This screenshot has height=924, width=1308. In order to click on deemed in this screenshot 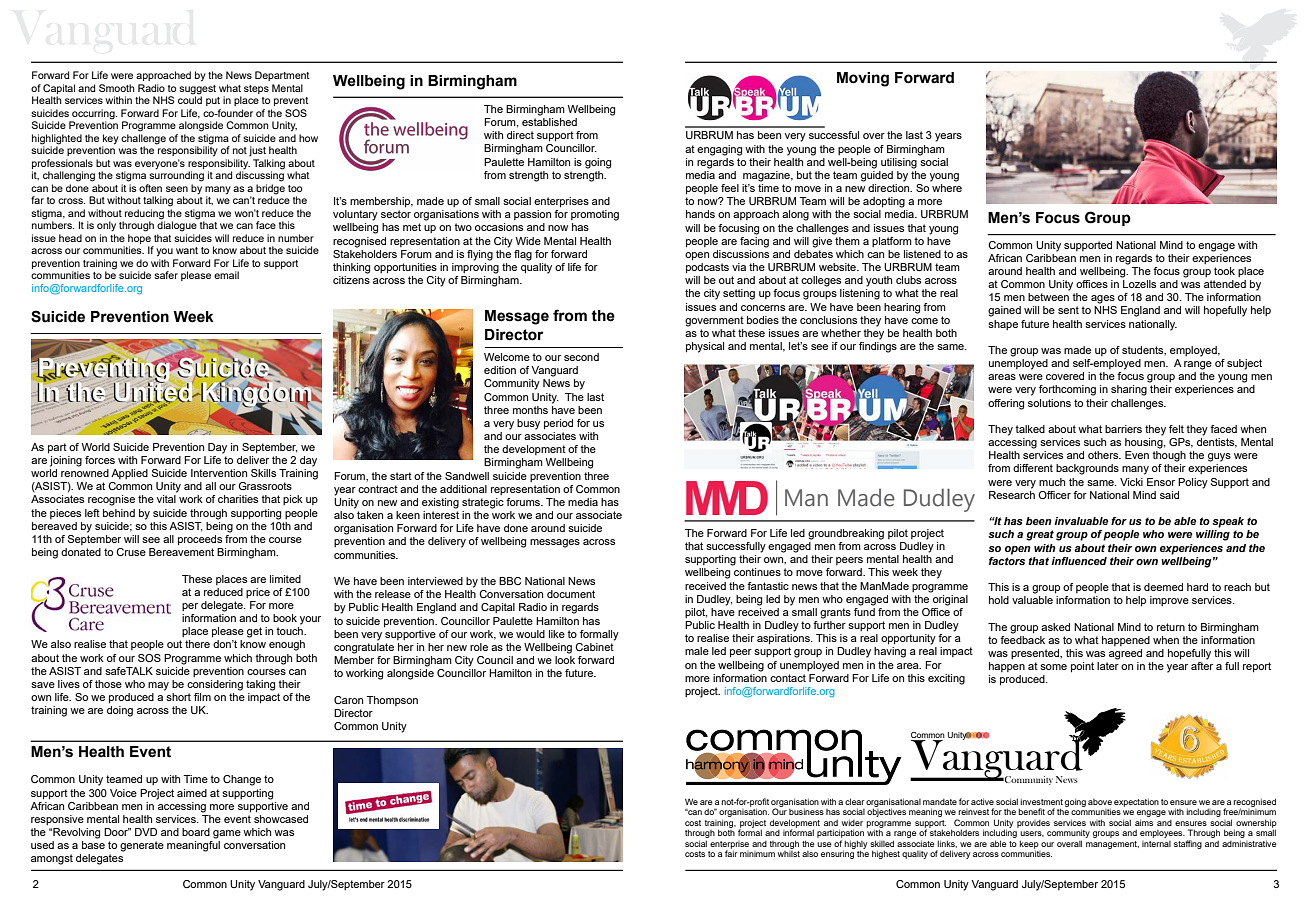, I will do `click(1163, 587)`.
